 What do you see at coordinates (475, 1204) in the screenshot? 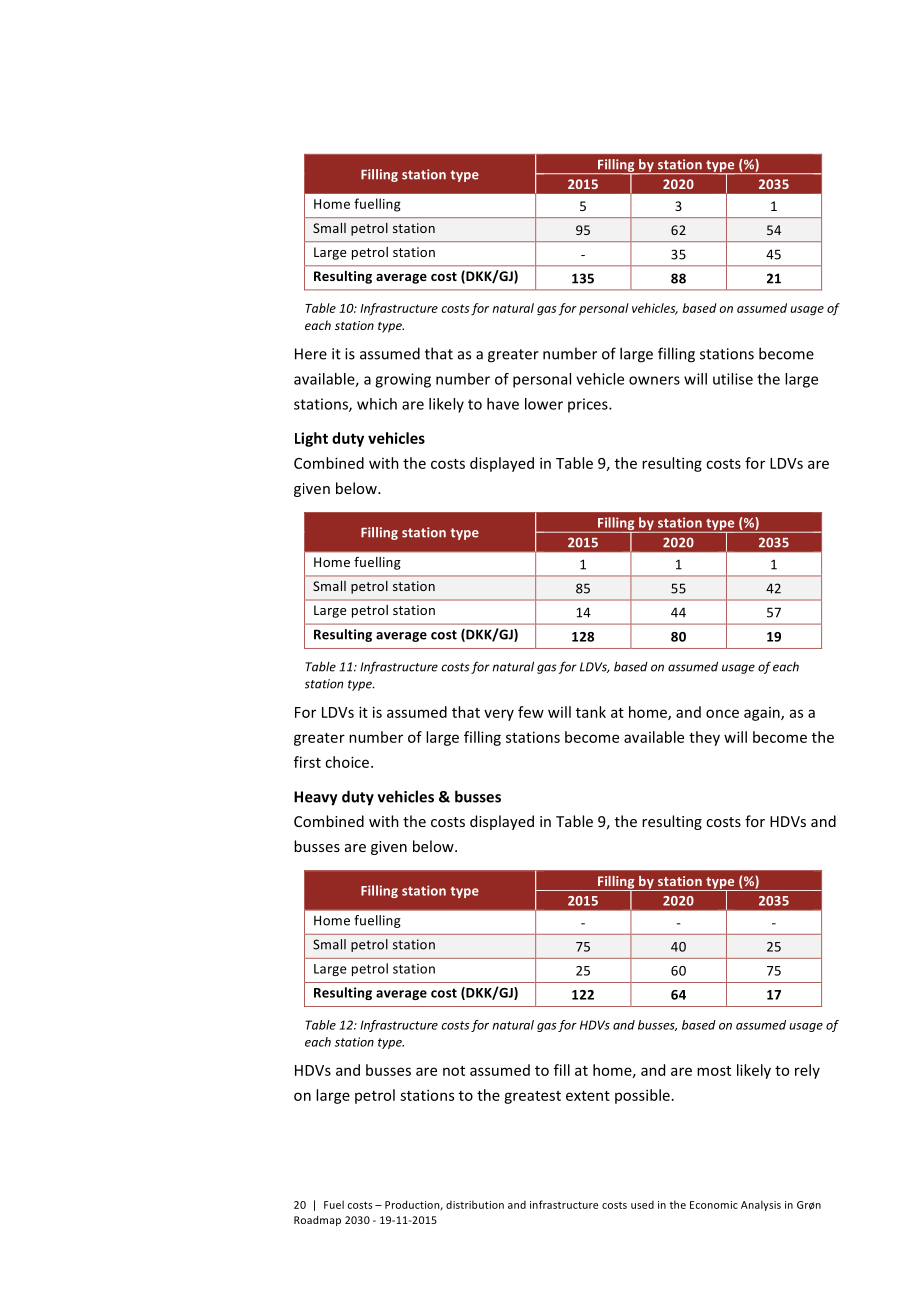
I see `distribution` at bounding box center [475, 1204].
